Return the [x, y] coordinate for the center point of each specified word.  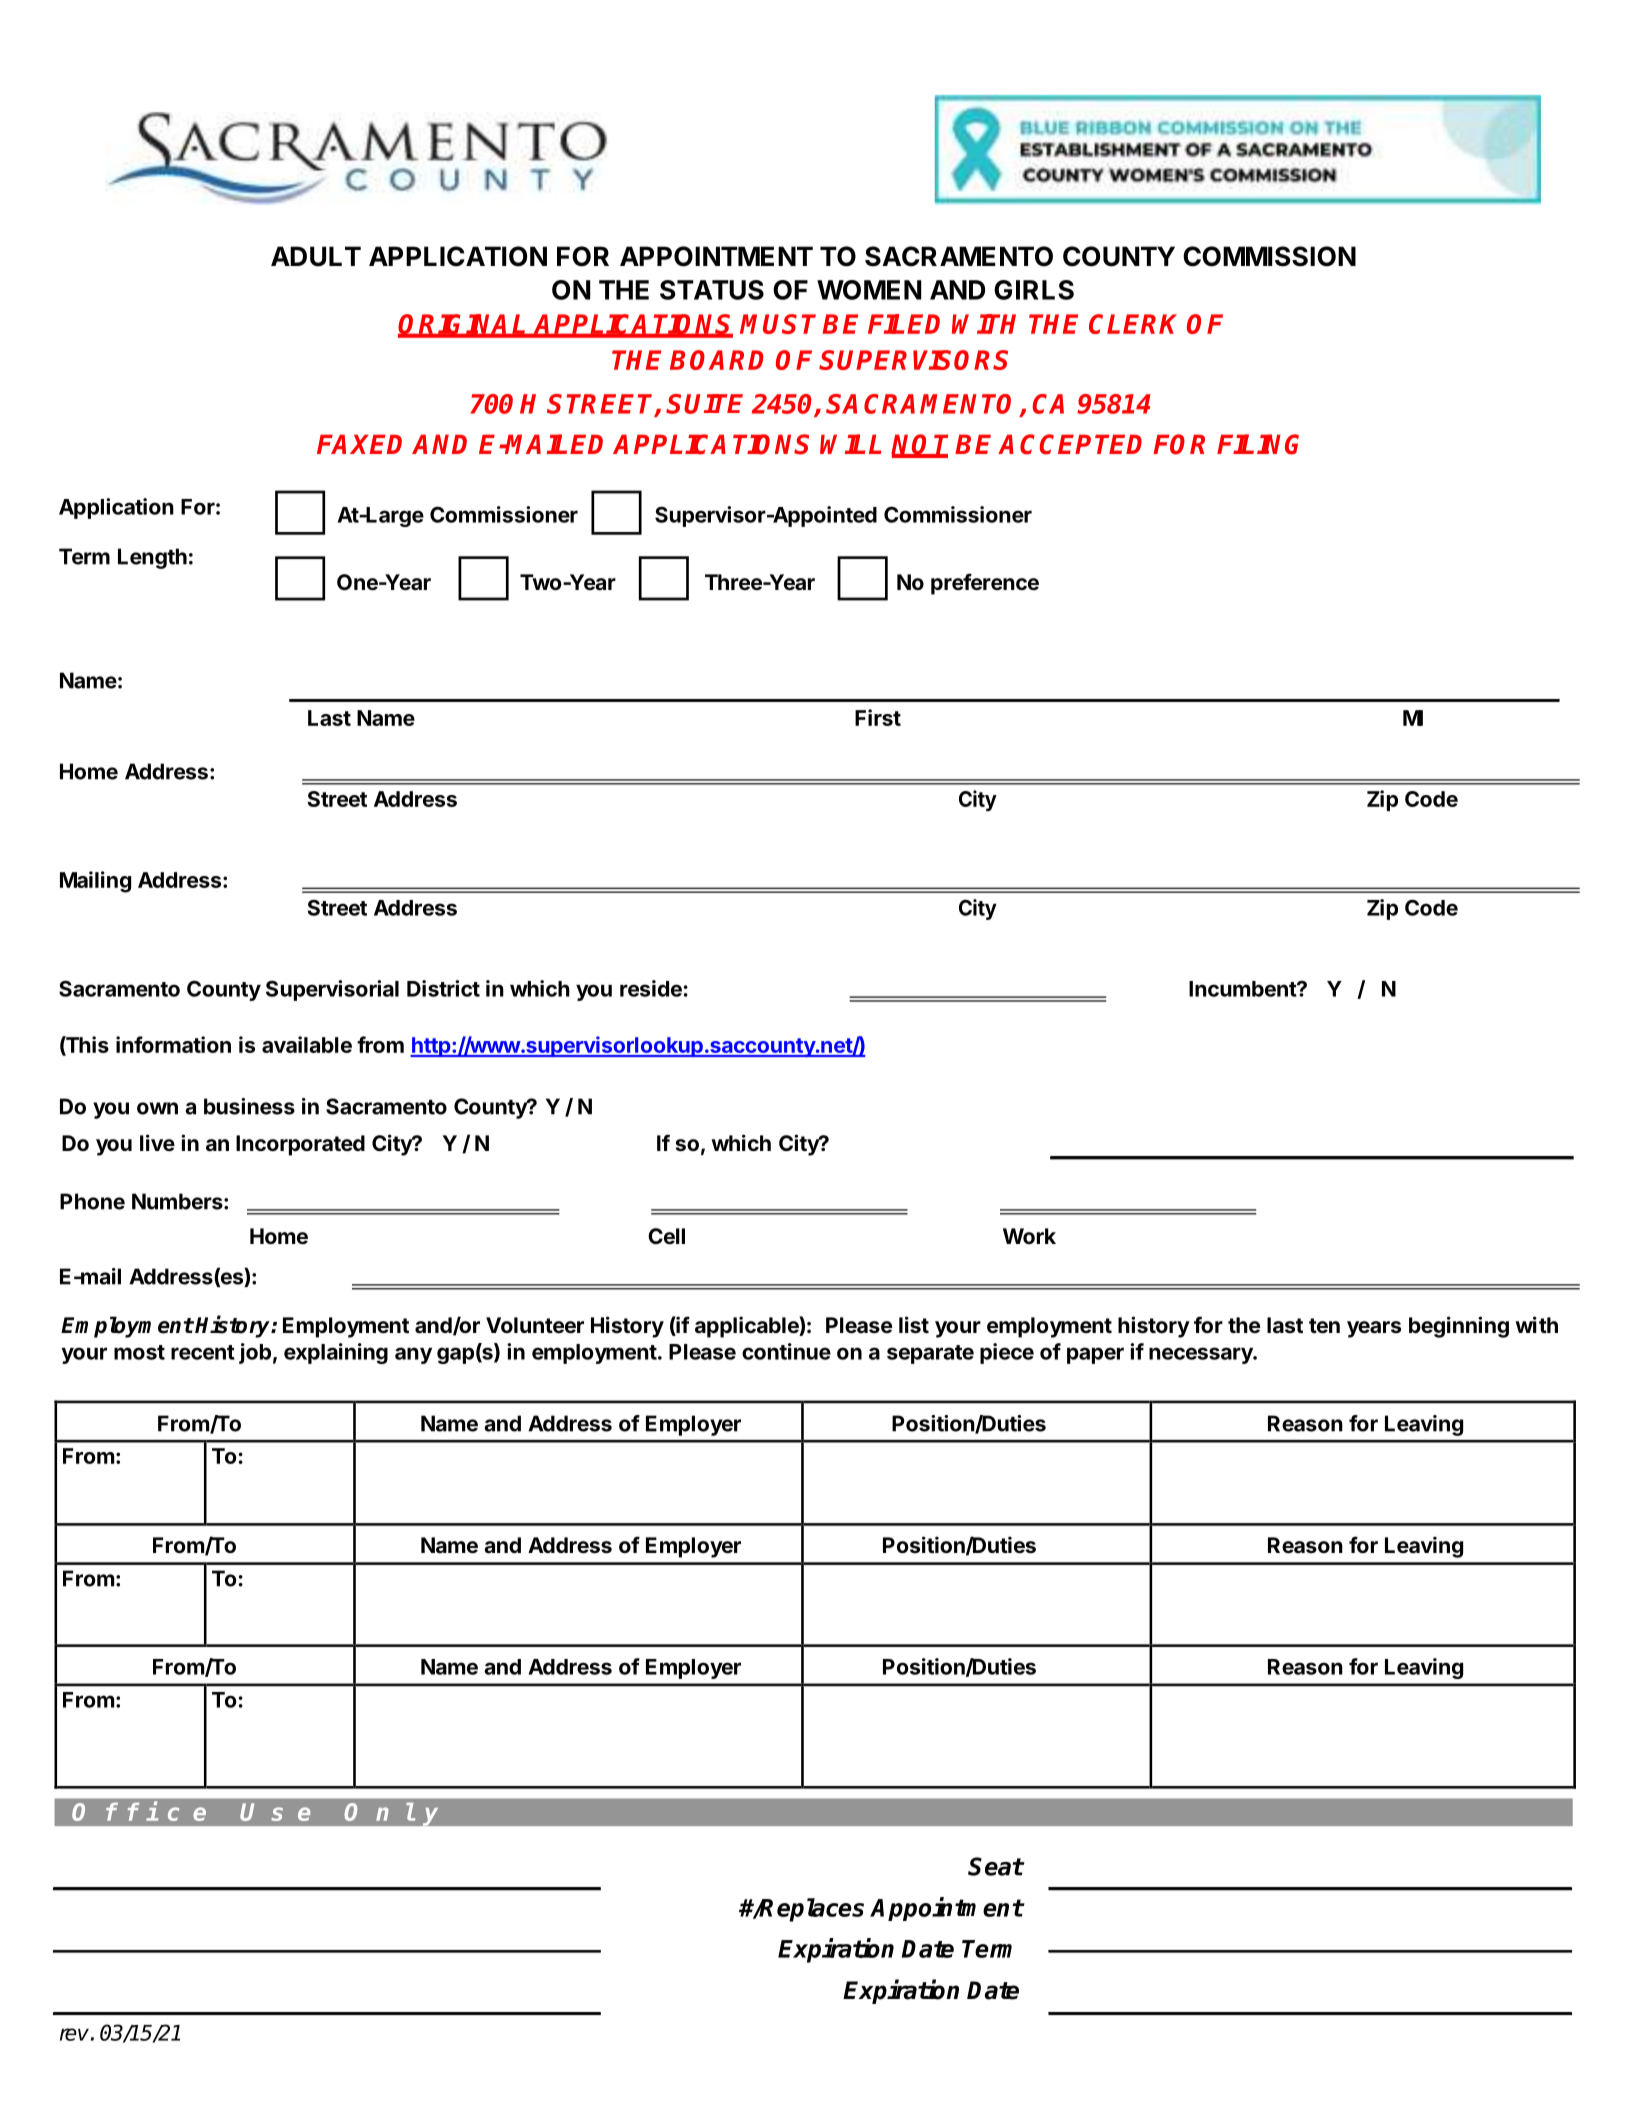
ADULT [316, 256]
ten [1324, 1326]
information [173, 1044]
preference [985, 584]
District [443, 988]
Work [1029, 1236]
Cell [666, 1236]
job [255, 1353]
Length [152, 558]
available [307, 1044]
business [249, 1106]
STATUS [712, 290]
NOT [919, 445]
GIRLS [1034, 290]
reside [651, 988]
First [878, 717]
